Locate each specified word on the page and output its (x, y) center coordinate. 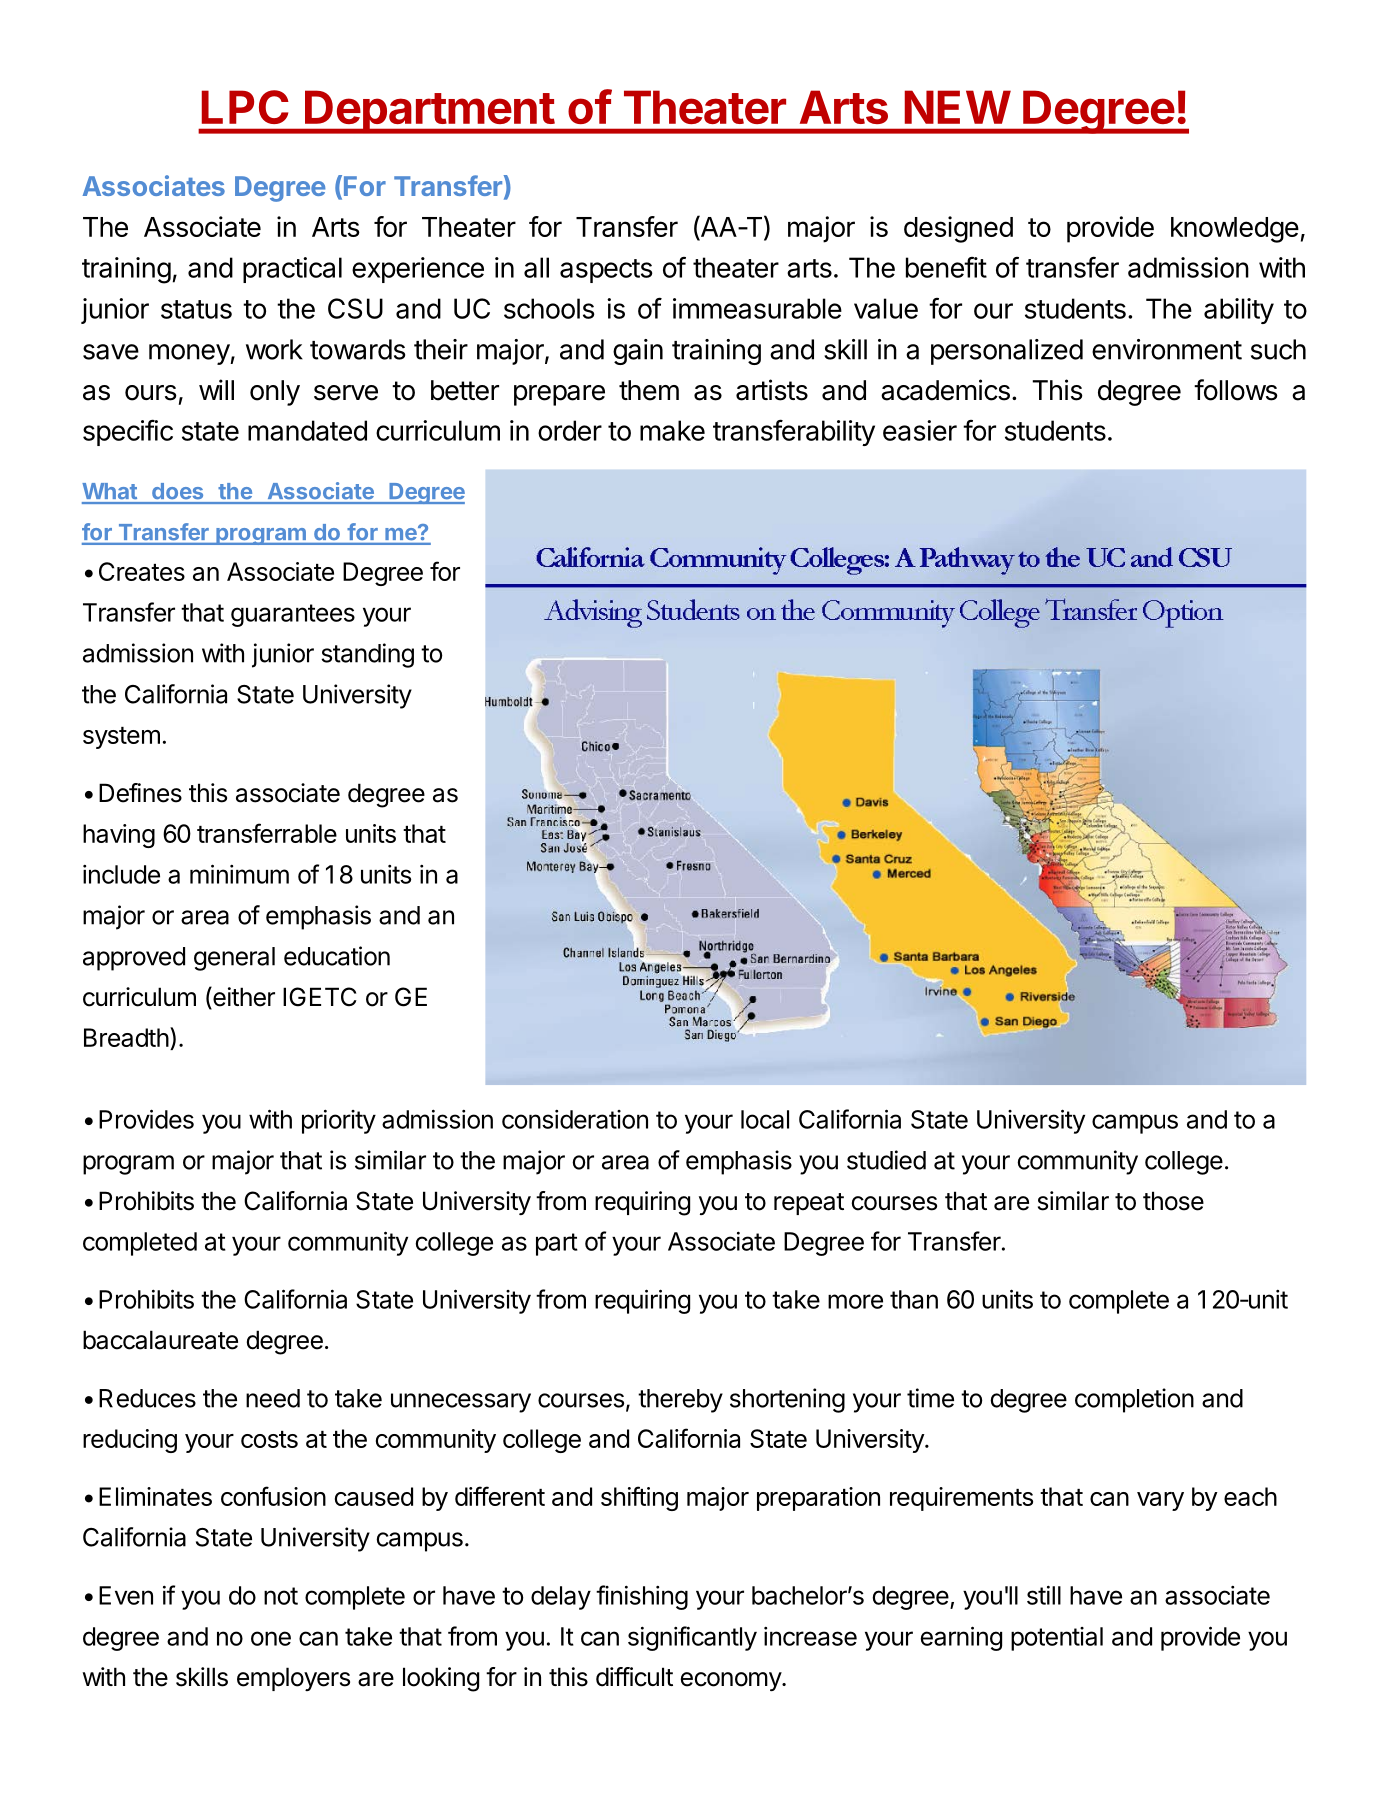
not (281, 1596)
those (1173, 1201)
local (765, 1119)
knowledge (1235, 230)
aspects (606, 271)
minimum (239, 874)
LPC (245, 107)
